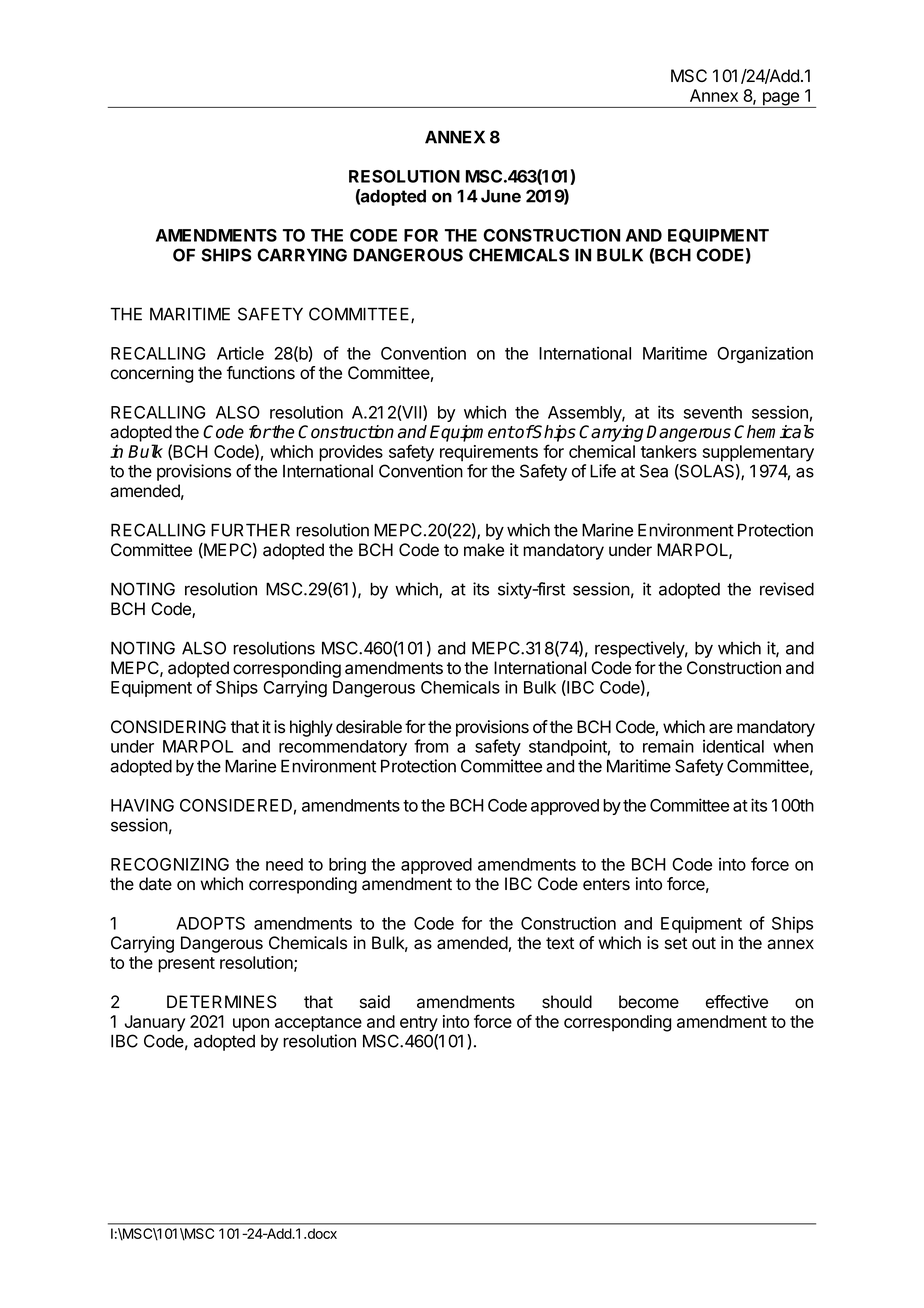 The height and width of the image is (1308, 924). I want to click on make, so click(484, 550).
